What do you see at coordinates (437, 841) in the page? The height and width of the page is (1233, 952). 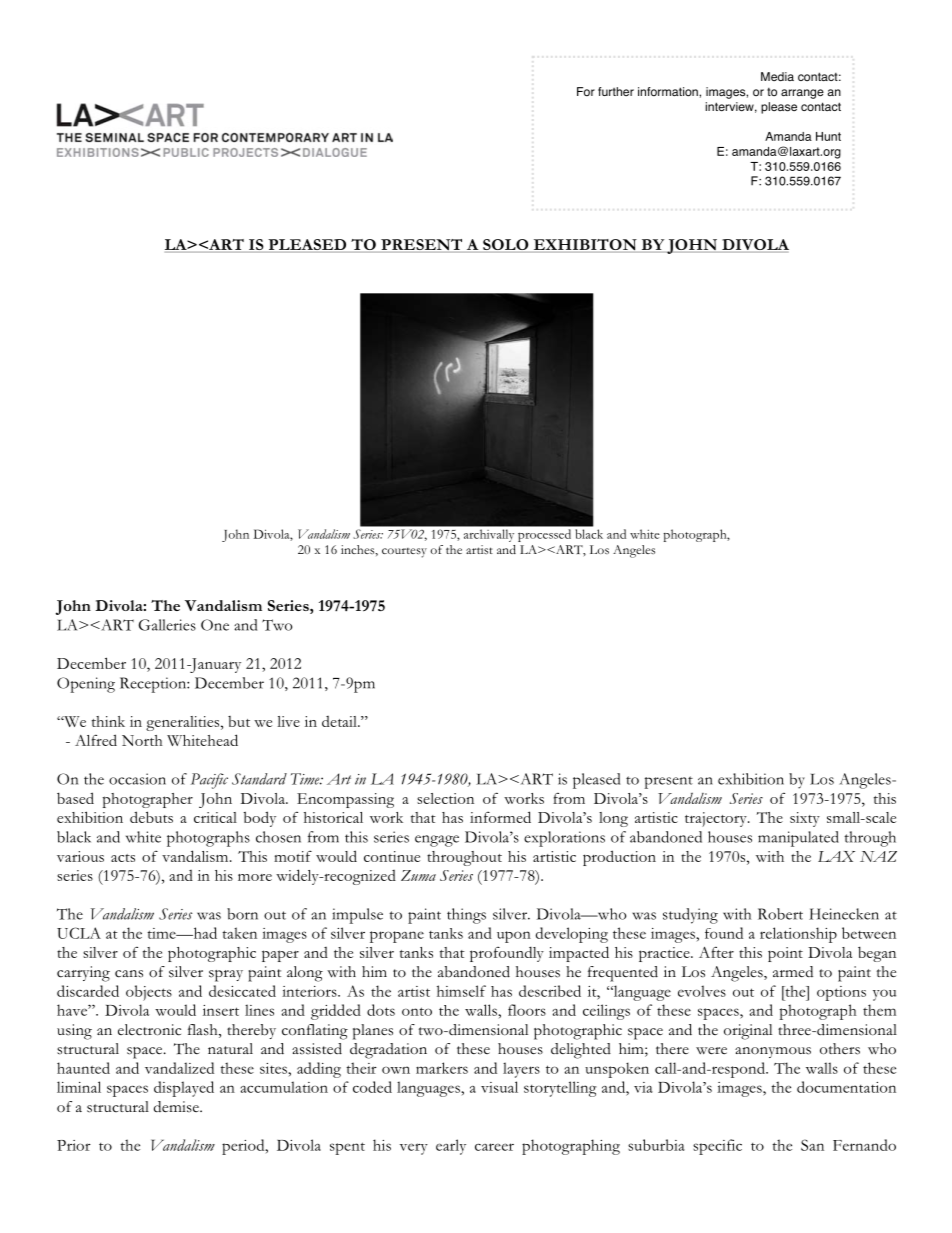 I see `engage` at bounding box center [437, 841].
